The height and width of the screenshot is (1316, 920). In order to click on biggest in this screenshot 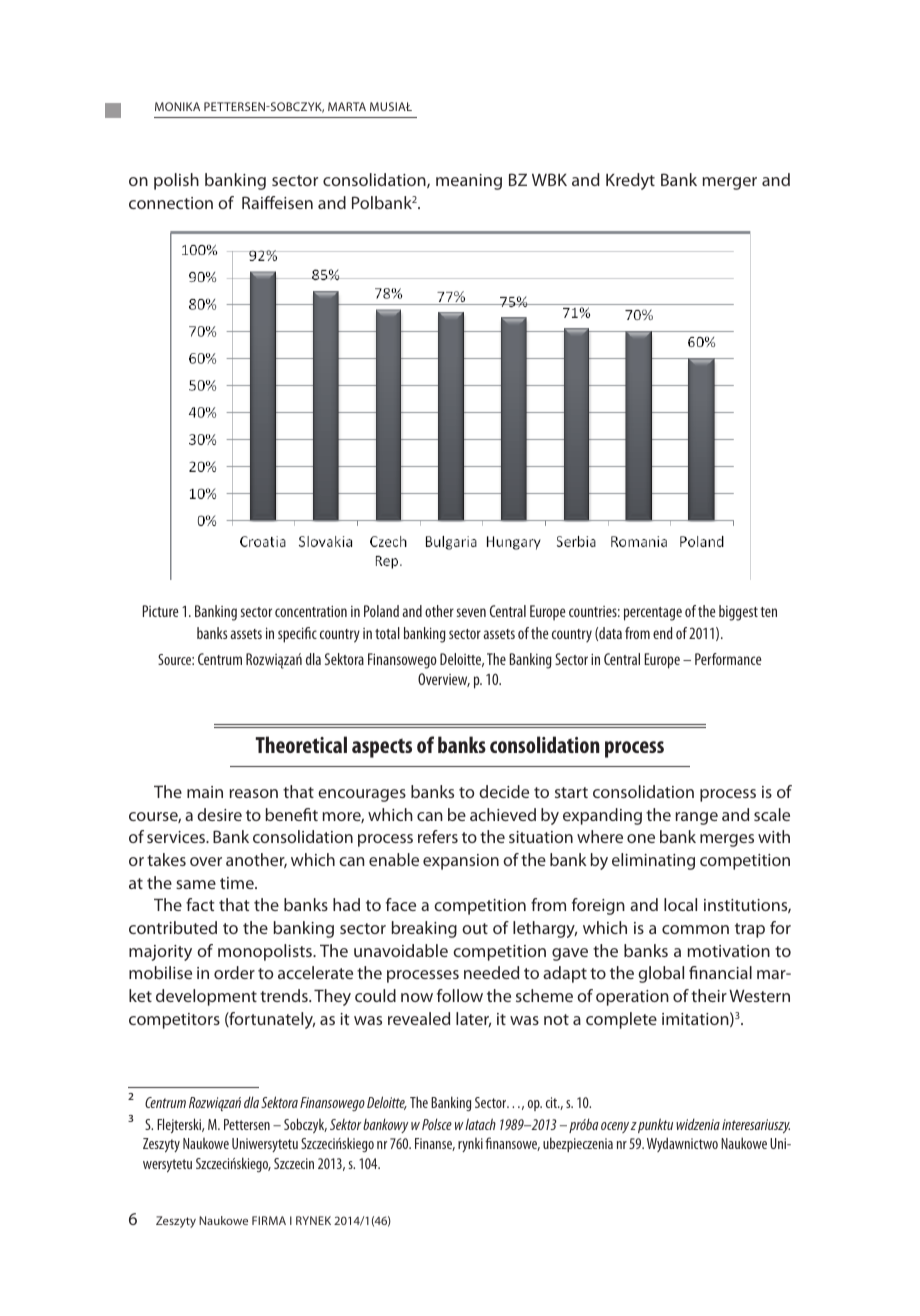, I will do `click(738, 613)`.
